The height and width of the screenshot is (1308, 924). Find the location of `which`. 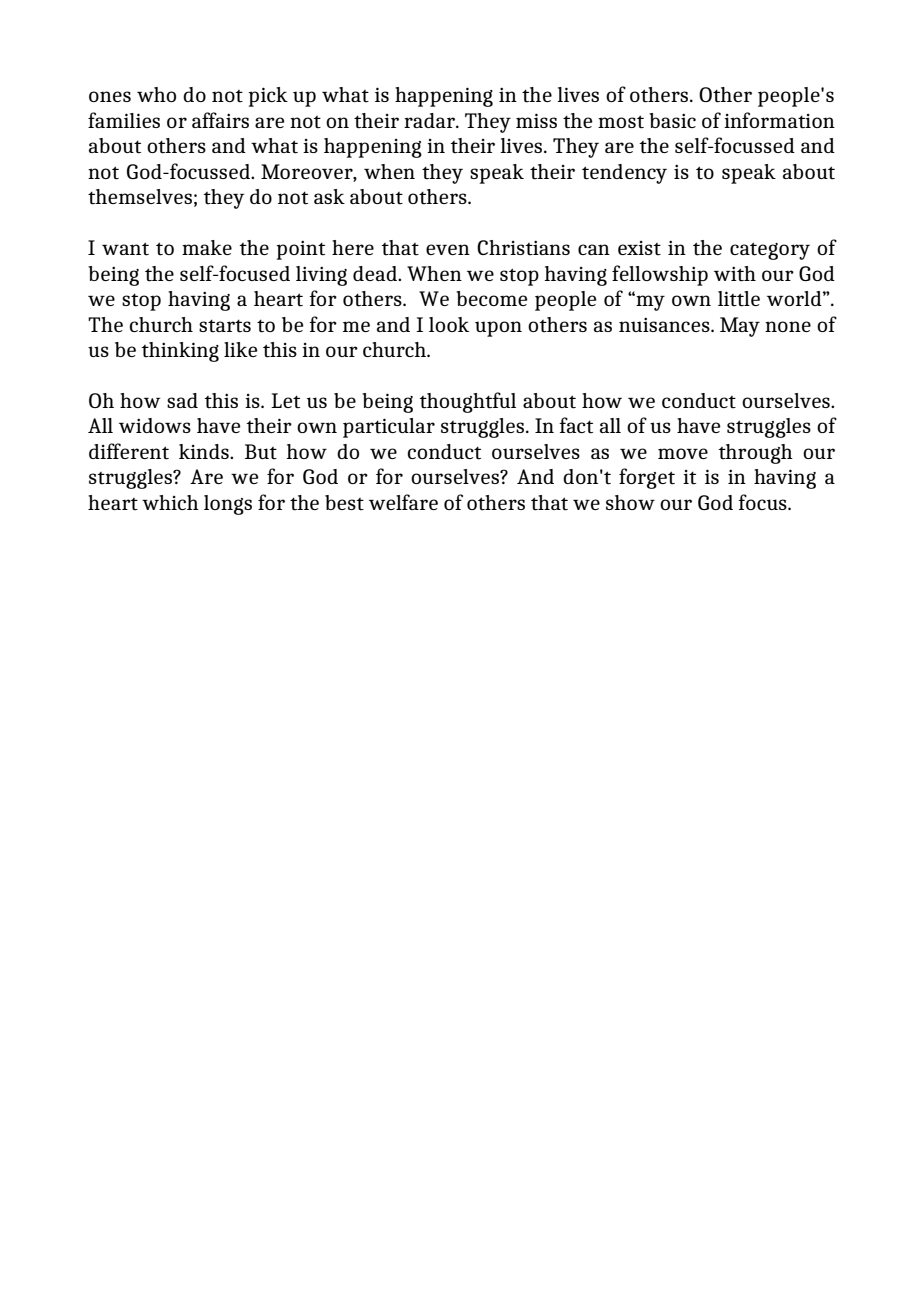

which is located at coordinates (170, 502).
